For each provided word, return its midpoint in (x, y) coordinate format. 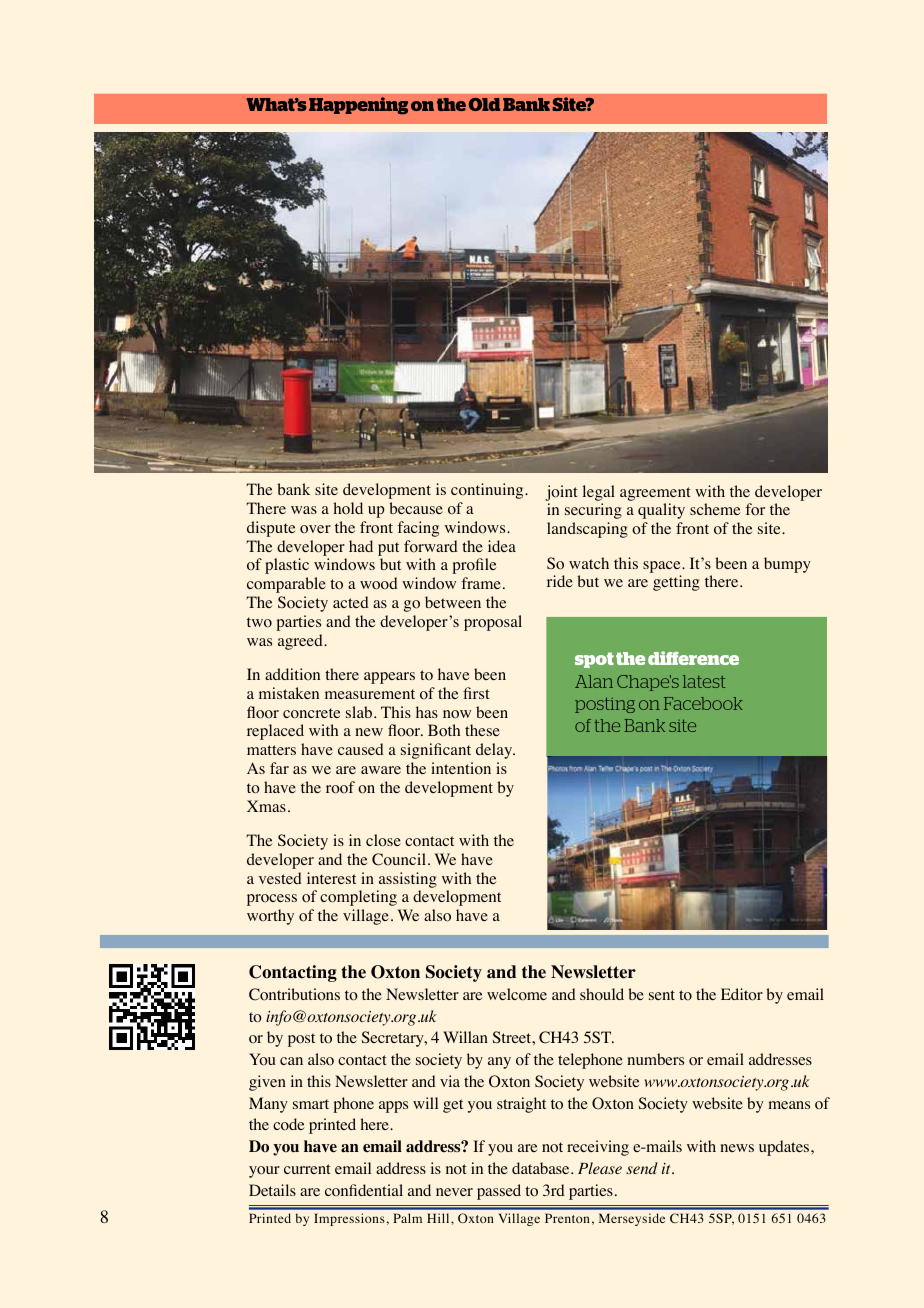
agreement (655, 494)
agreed (301, 642)
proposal (493, 623)
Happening (358, 106)
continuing (488, 491)
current (307, 1169)
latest (704, 681)
